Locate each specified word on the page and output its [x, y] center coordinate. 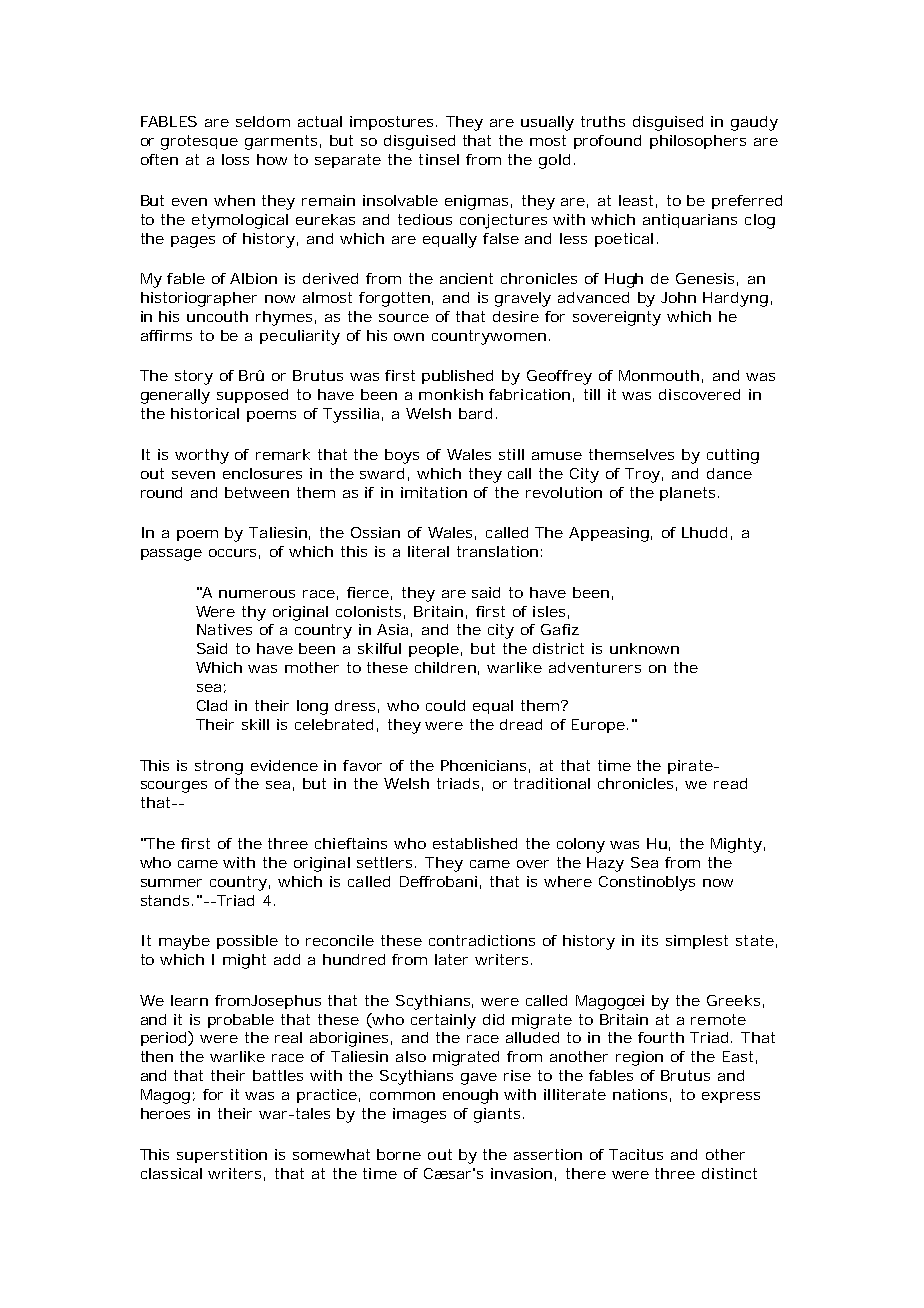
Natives [224, 629]
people [434, 650]
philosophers [698, 142]
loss [235, 159]
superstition [222, 1156]
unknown [644, 648]
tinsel [439, 159]
